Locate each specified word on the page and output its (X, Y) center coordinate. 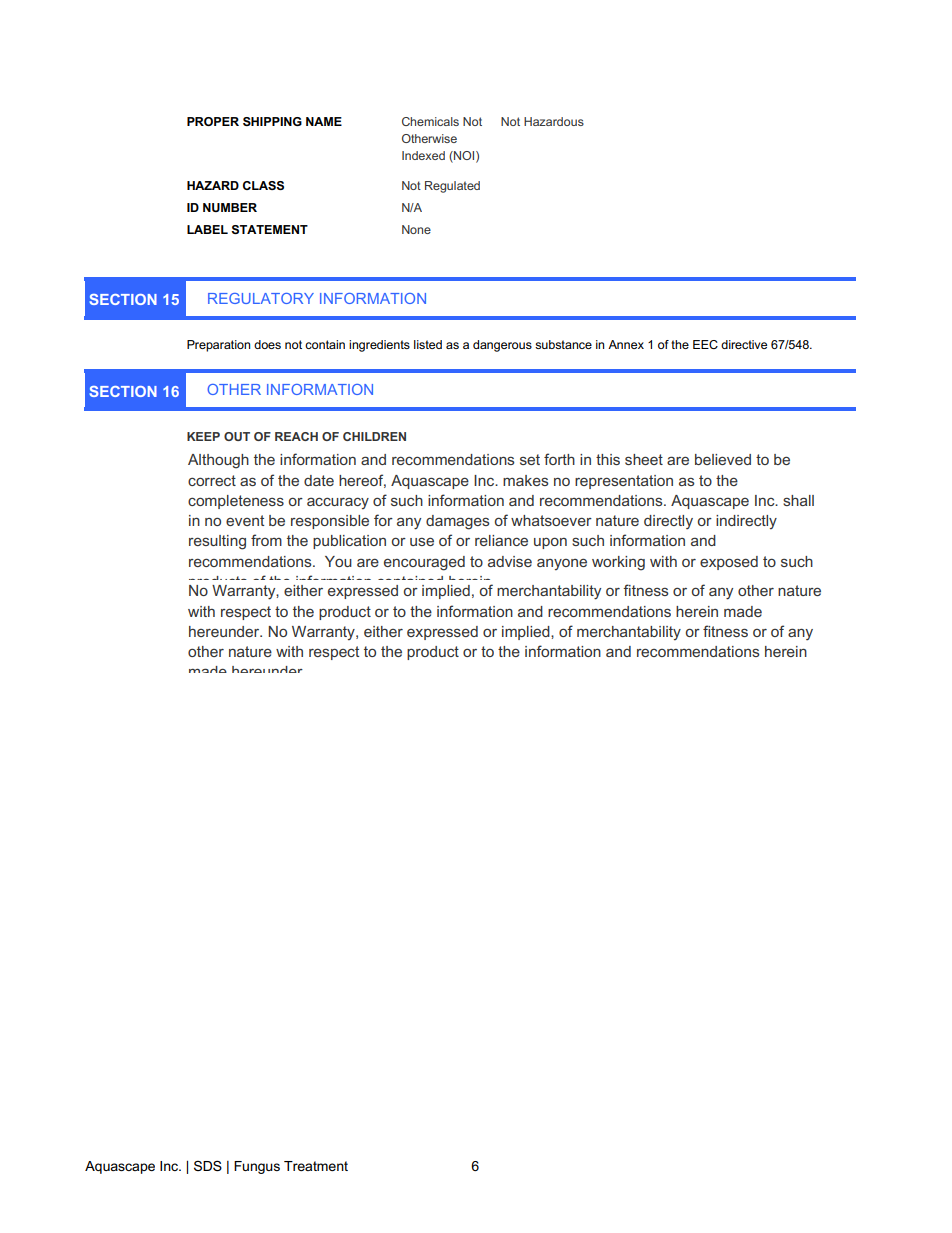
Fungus (257, 1167)
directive (744, 344)
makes (526, 480)
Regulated (452, 187)
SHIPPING (272, 121)
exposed (729, 563)
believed (723, 459)
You (338, 561)
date (319, 480)
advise (510, 561)
